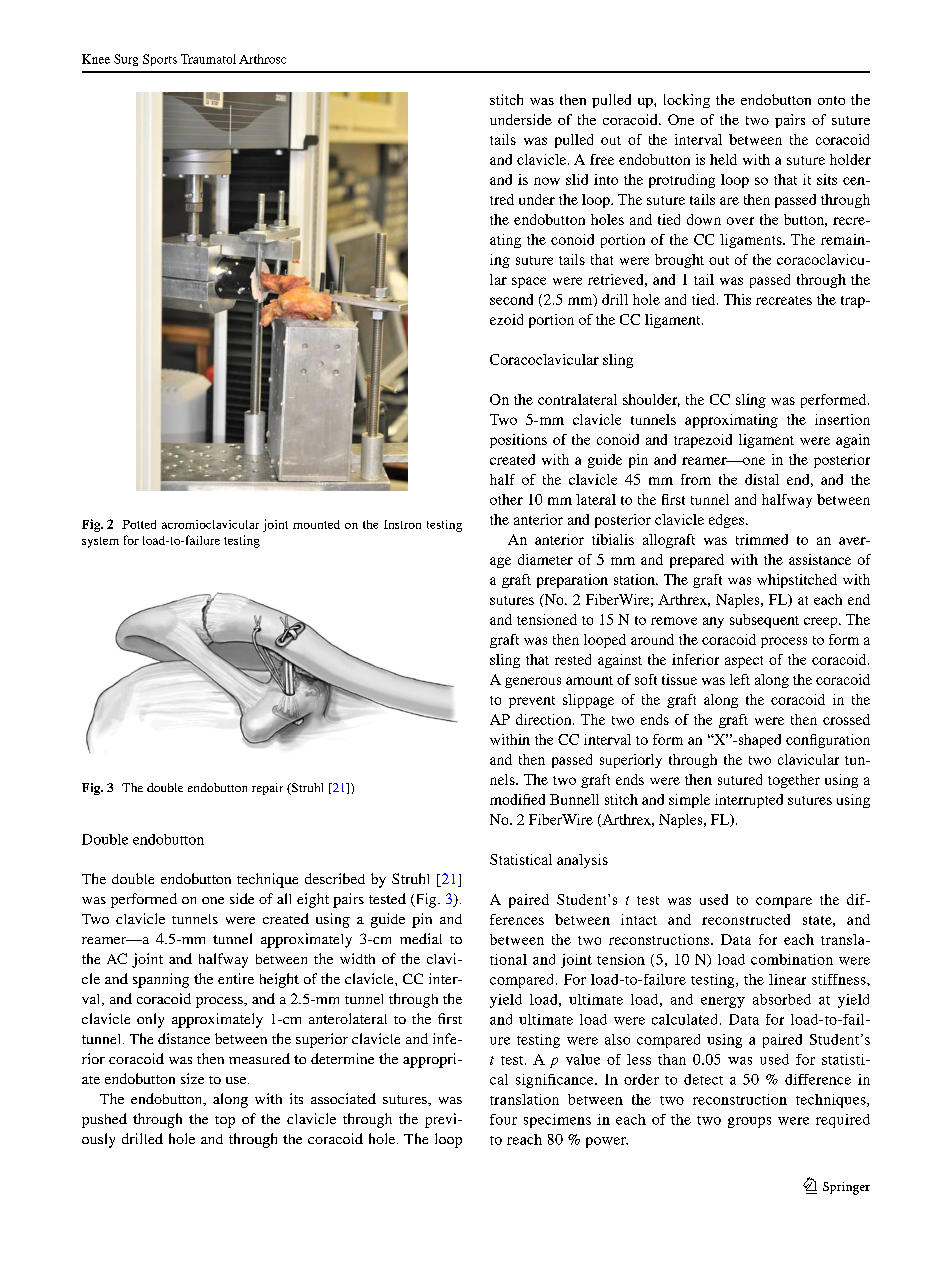  What do you see at coordinates (764, 621) in the page?
I see `subsequent` at bounding box center [764, 621].
